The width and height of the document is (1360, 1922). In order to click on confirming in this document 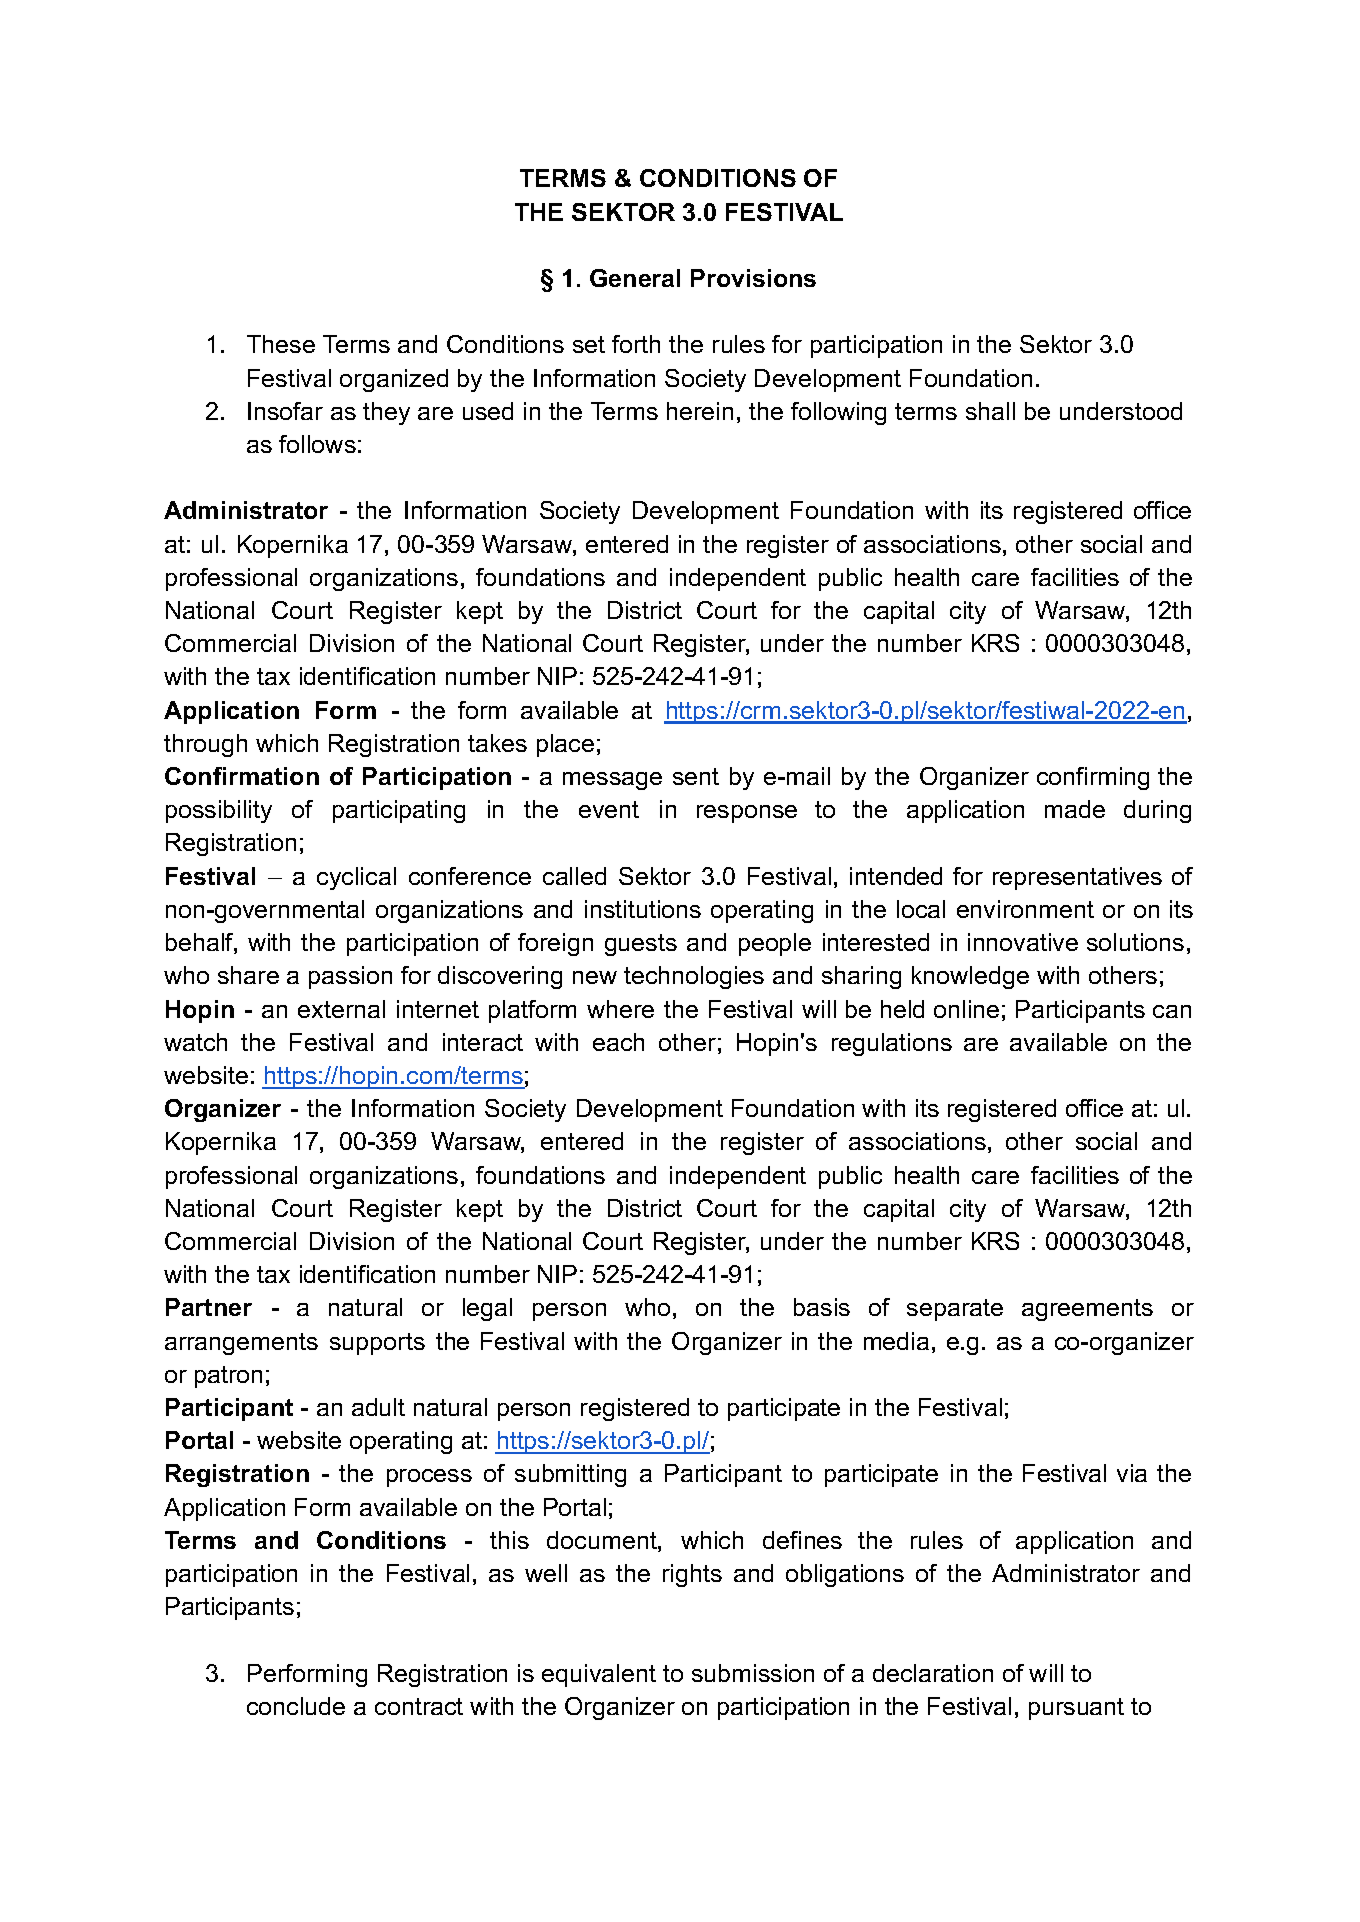, I will do `click(1093, 778)`.
